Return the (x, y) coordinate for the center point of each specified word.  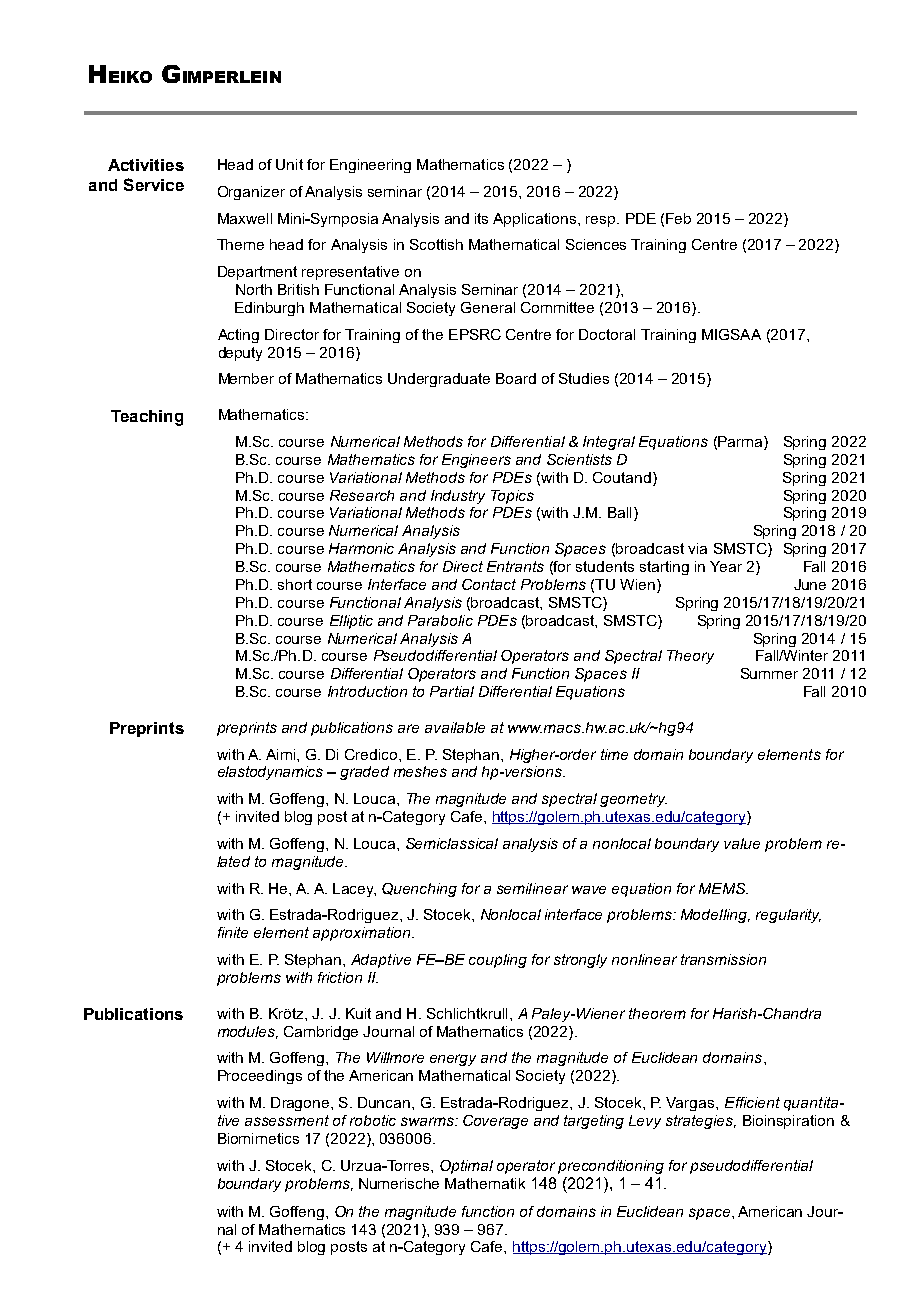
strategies (700, 1122)
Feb (678, 218)
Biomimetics (258, 1138)
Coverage (495, 1122)
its (481, 218)
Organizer (251, 193)
